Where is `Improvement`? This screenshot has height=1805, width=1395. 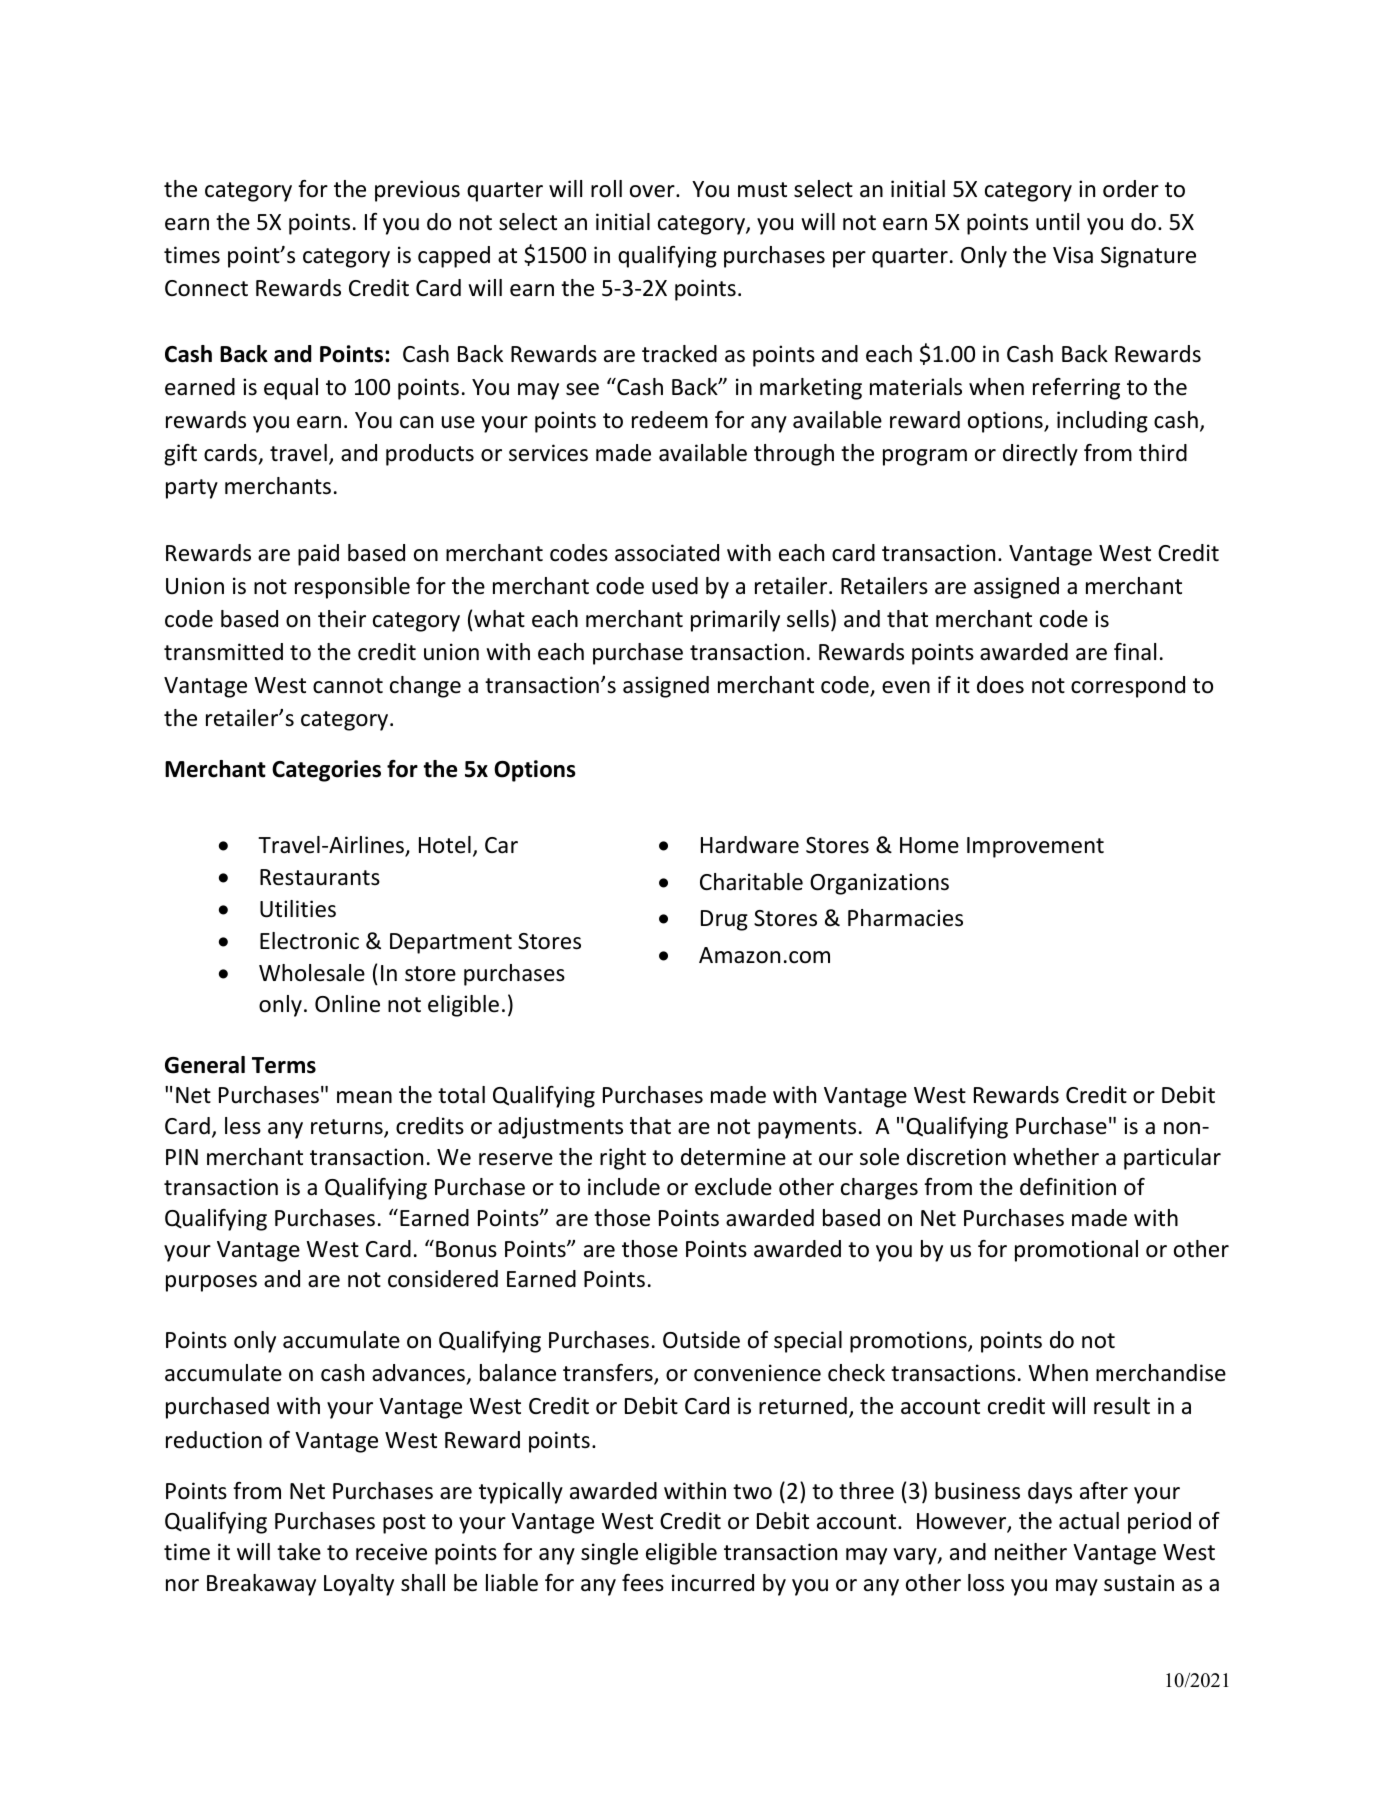 Improvement is located at coordinates (1035, 847).
